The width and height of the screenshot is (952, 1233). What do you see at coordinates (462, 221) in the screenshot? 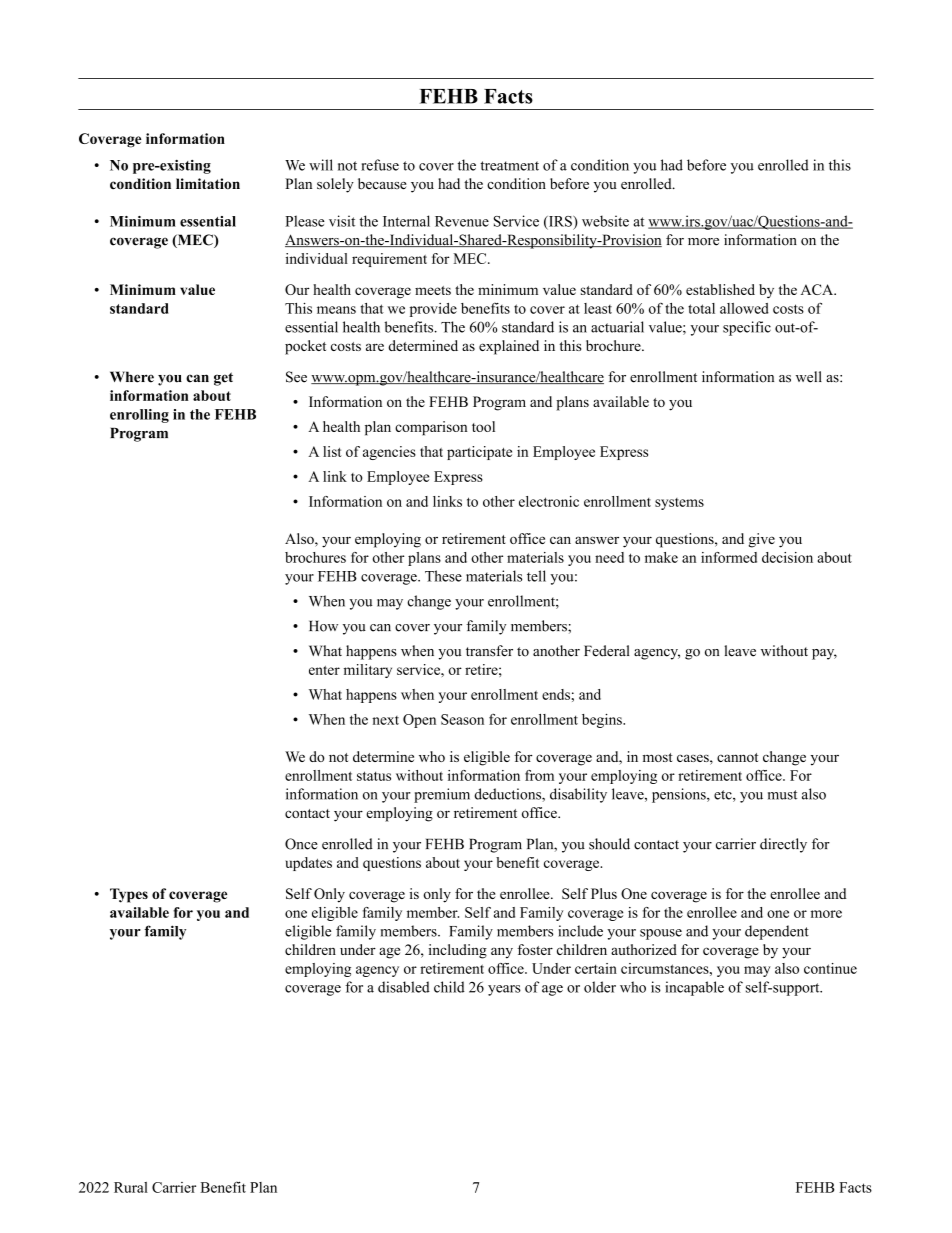
I see `Revenue` at bounding box center [462, 221].
